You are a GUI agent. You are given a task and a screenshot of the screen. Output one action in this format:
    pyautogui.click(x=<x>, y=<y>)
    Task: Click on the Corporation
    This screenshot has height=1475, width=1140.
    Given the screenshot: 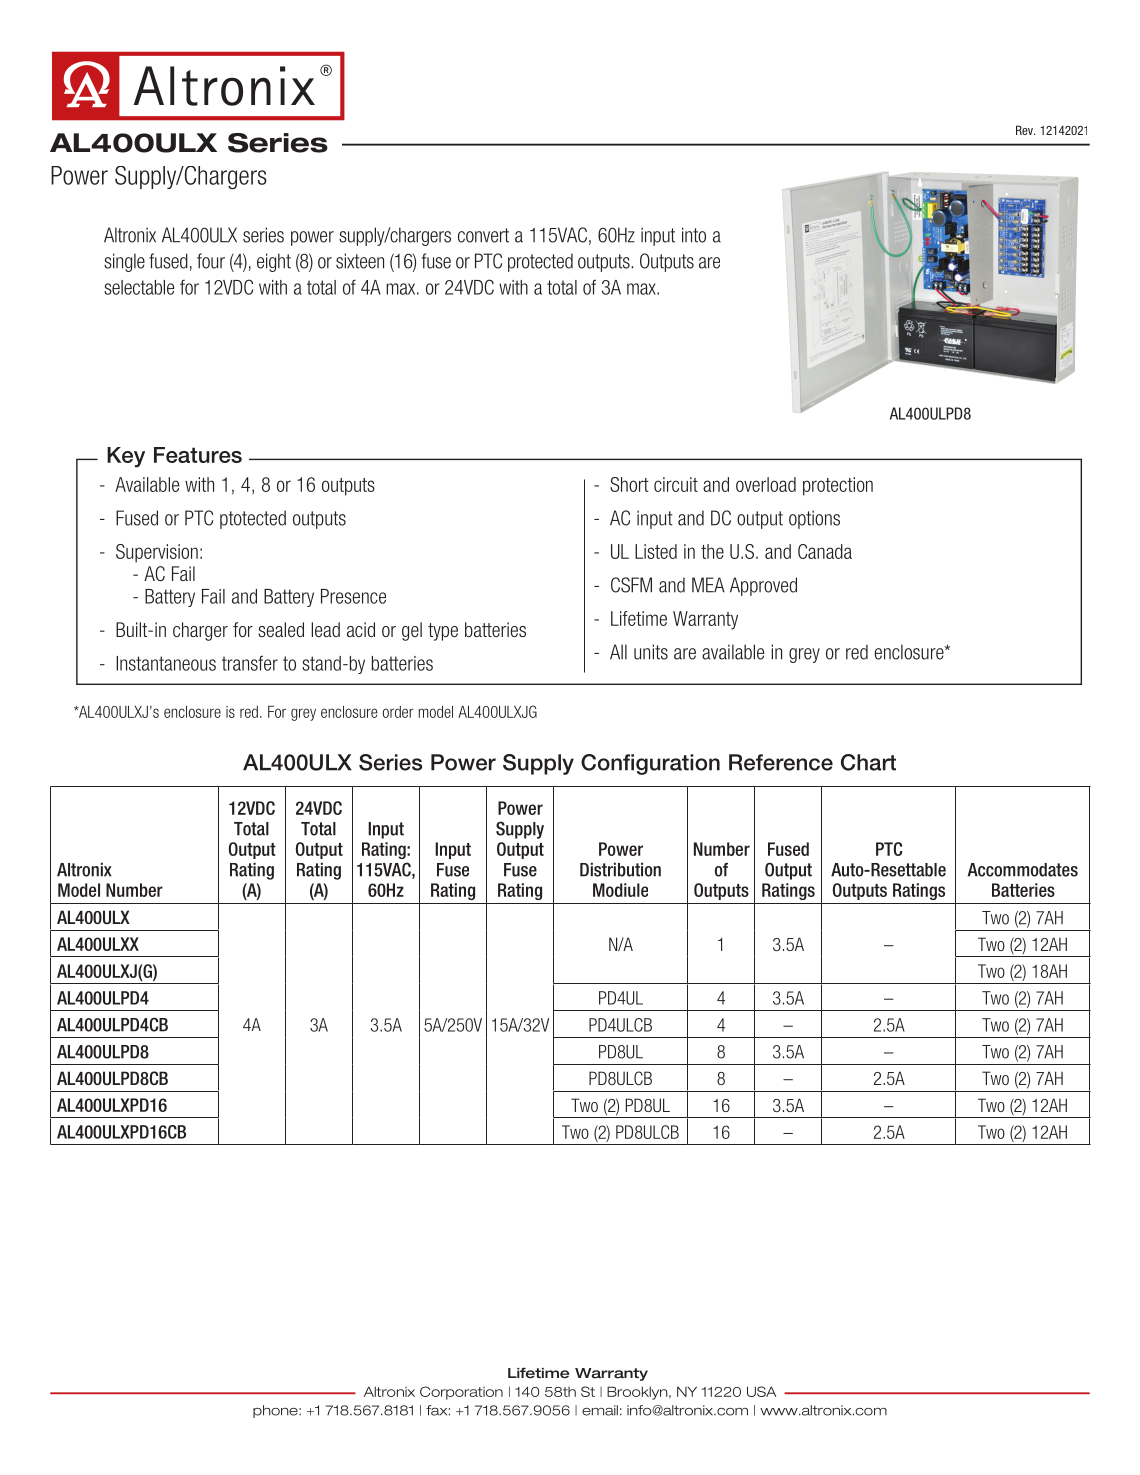 What is the action you would take?
    pyautogui.click(x=461, y=1393)
